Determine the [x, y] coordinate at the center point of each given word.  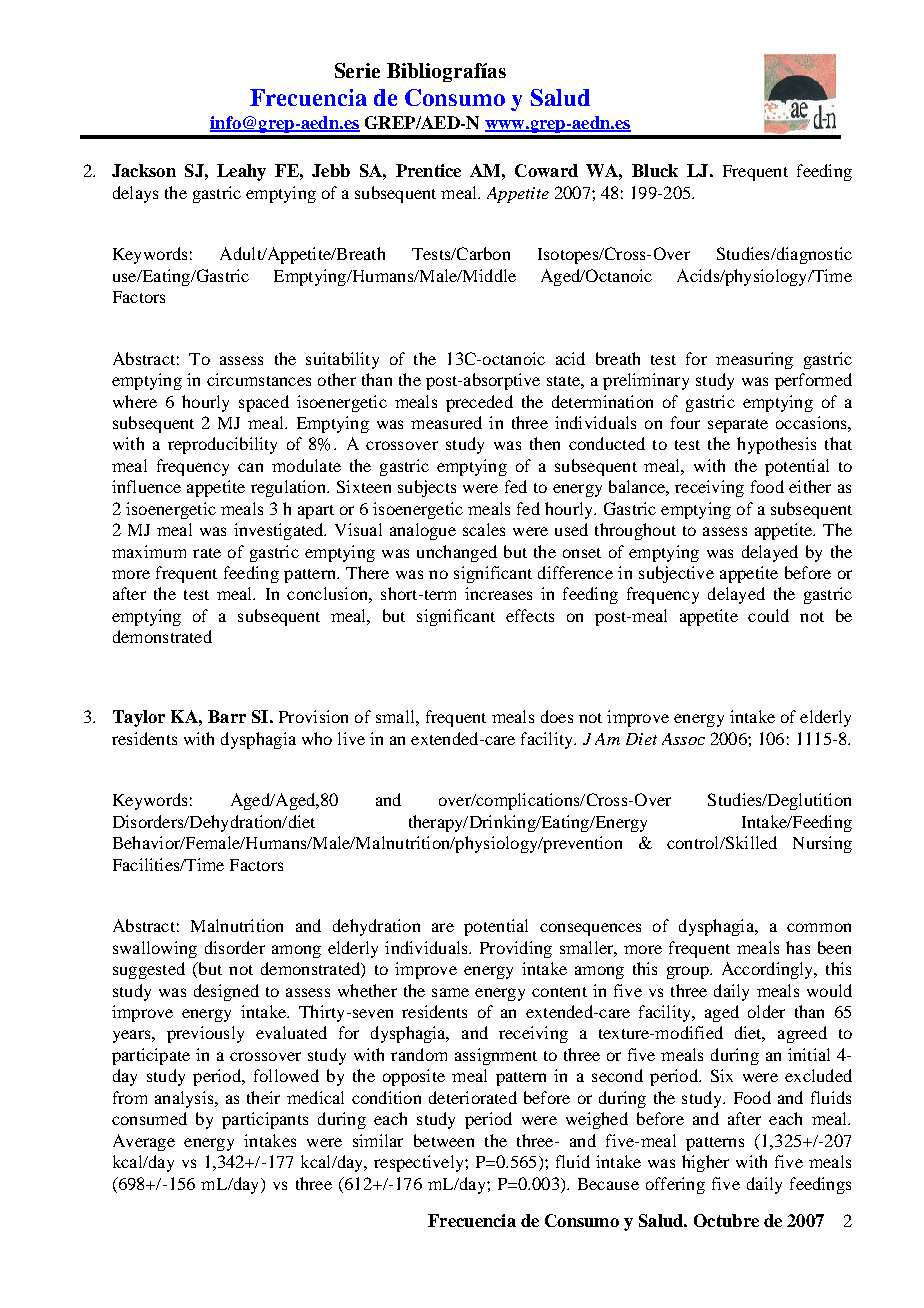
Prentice [428, 170]
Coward [546, 170]
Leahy [241, 172]
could [768, 615]
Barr [227, 716]
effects [530, 615]
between [444, 1140]
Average [144, 1142]
